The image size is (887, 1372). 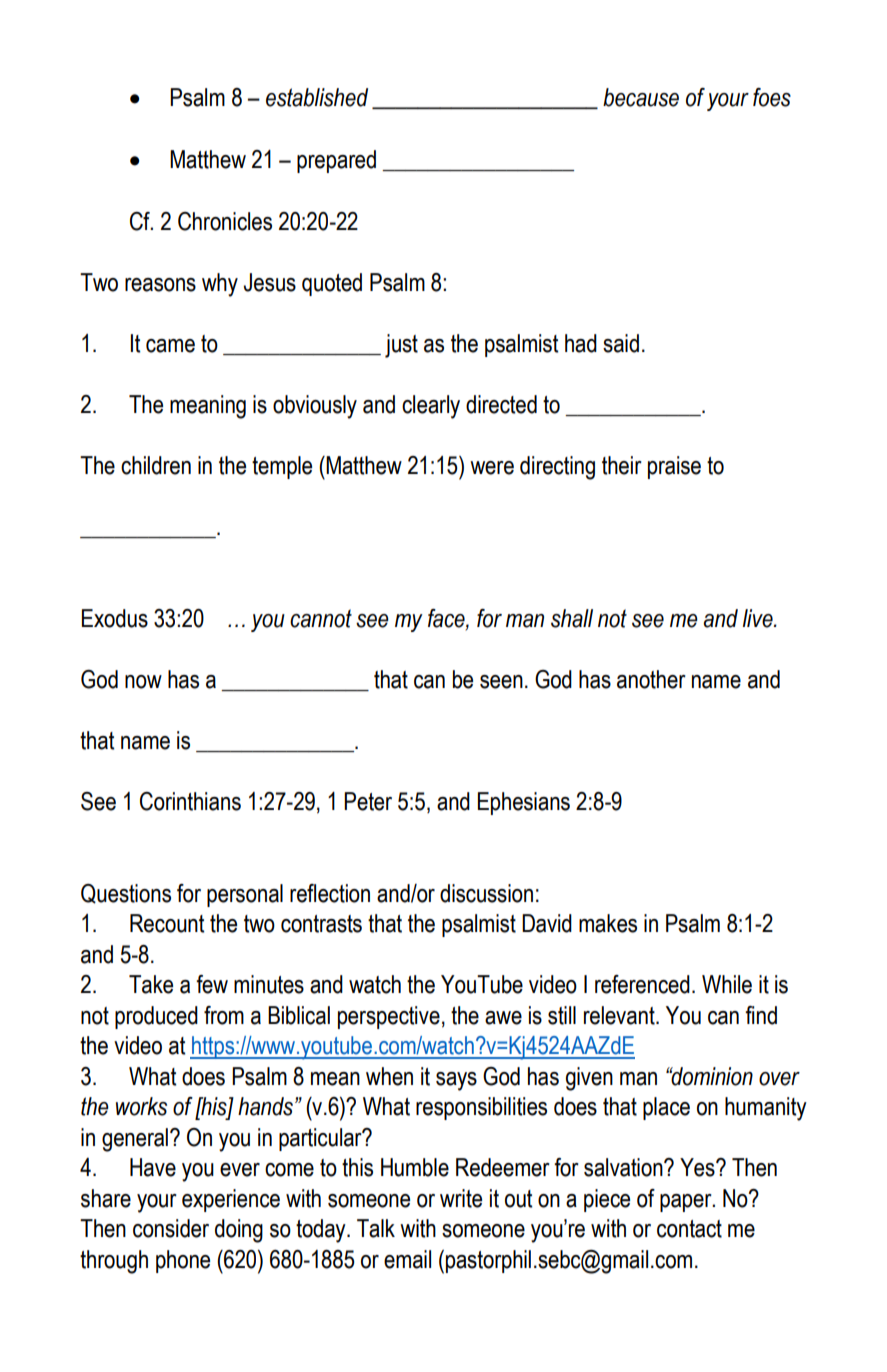 What do you see at coordinates (651, 679) in the screenshot?
I see `another` at bounding box center [651, 679].
